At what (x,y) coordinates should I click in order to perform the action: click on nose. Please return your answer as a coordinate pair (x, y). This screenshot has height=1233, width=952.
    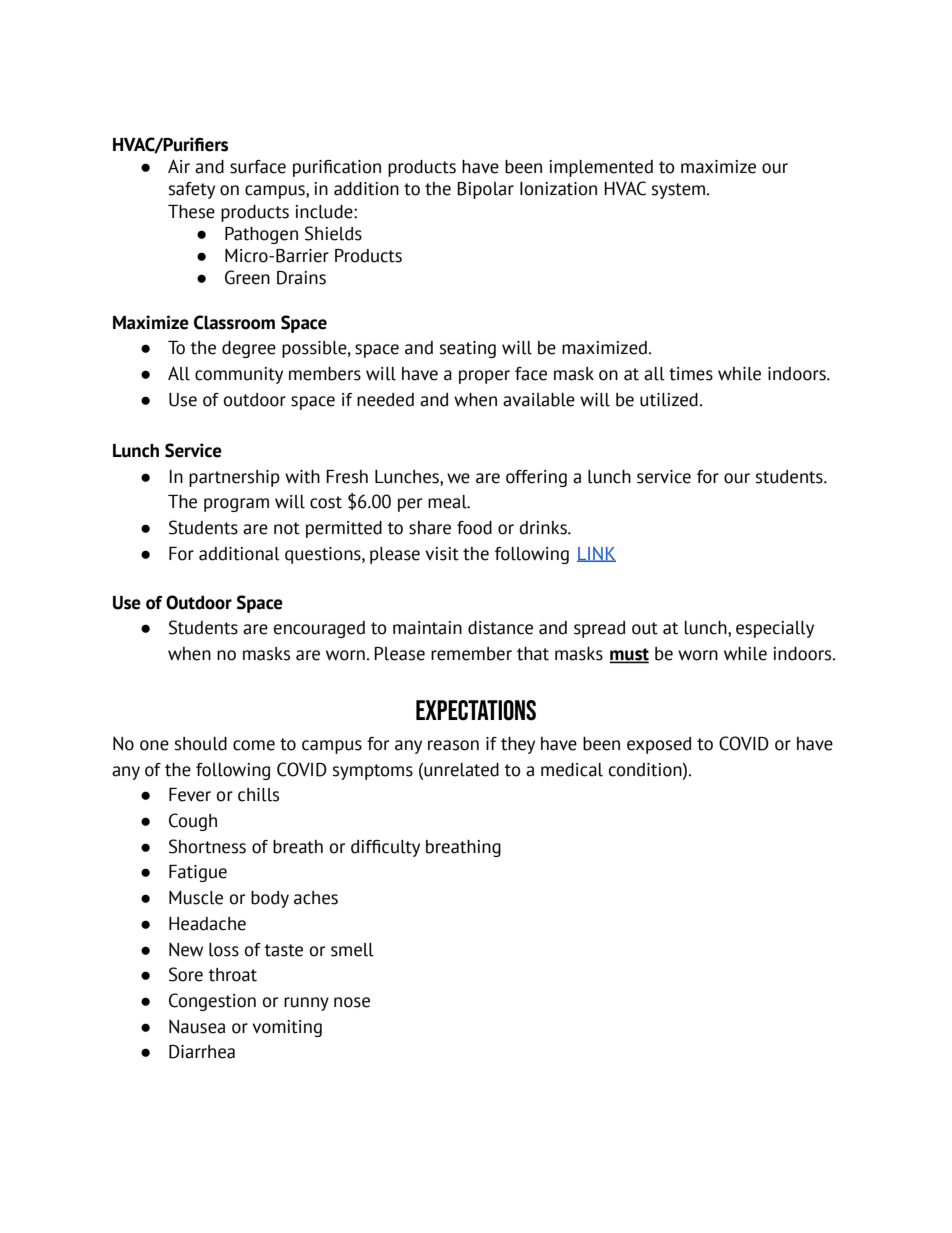
    Looking at the image, I should click on (352, 1002).
